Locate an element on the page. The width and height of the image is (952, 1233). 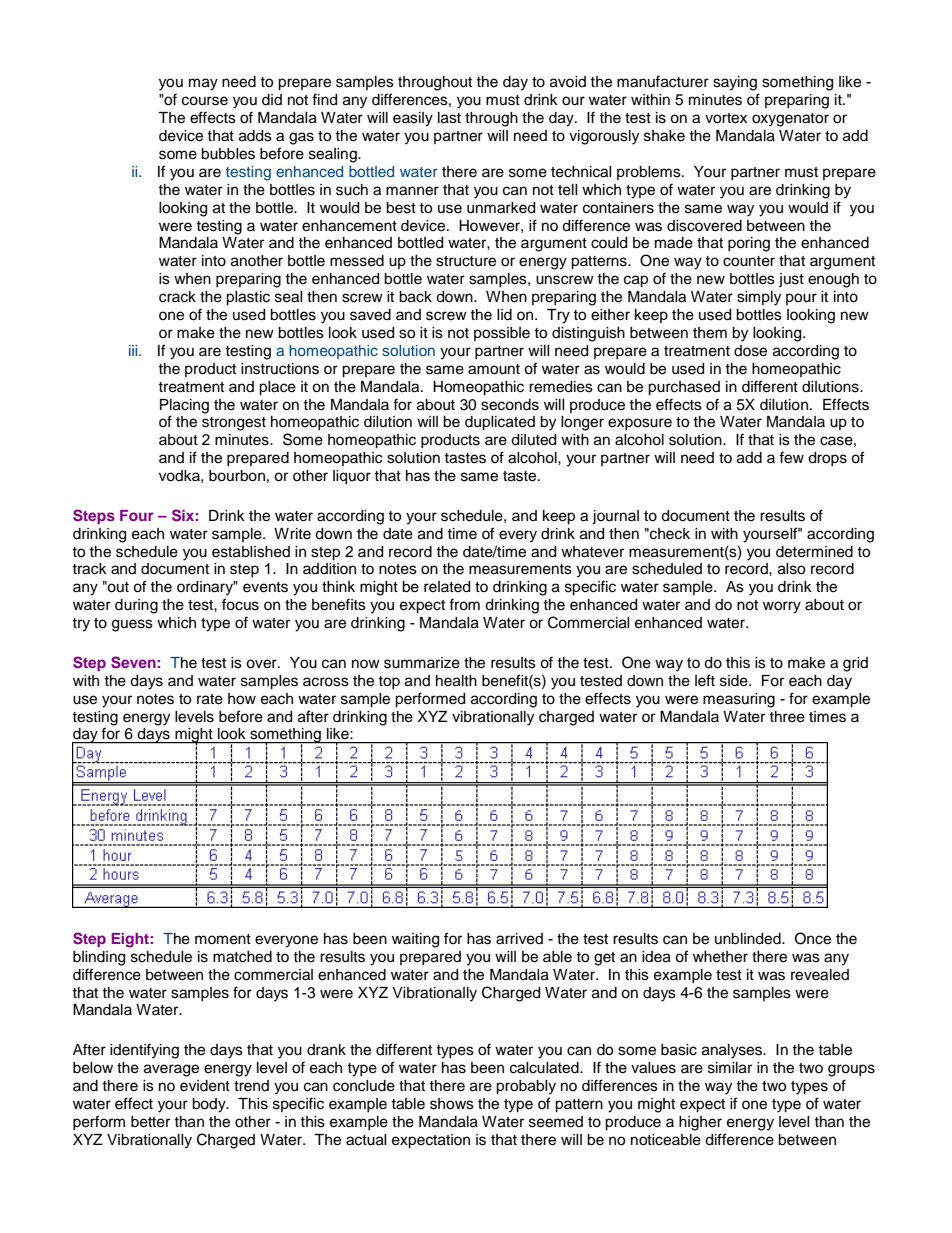
vortex is located at coordinates (726, 118).
